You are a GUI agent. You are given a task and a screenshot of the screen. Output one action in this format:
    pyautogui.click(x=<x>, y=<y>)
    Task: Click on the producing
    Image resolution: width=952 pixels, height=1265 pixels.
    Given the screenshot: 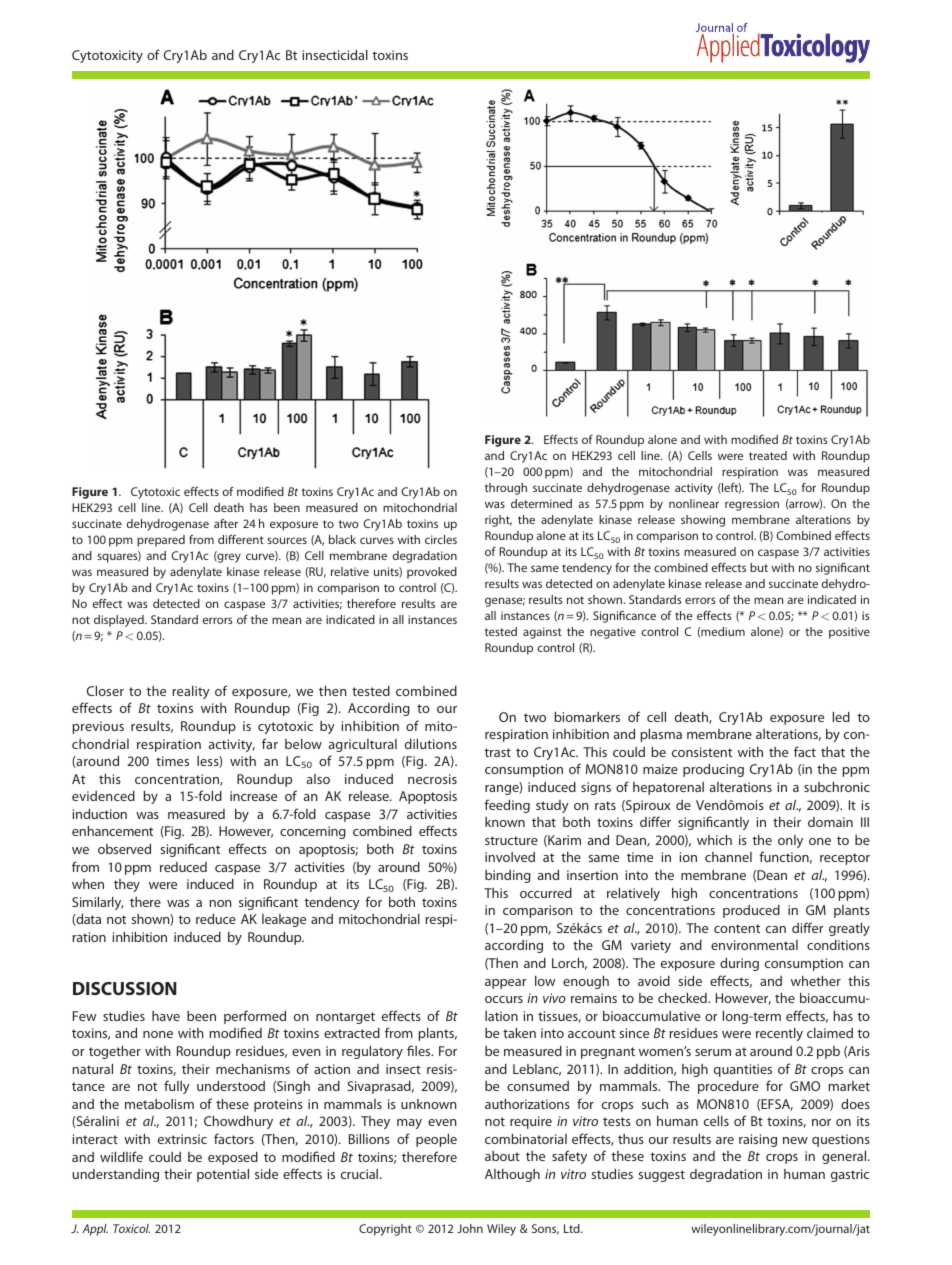 What is the action you would take?
    pyautogui.click(x=713, y=770)
